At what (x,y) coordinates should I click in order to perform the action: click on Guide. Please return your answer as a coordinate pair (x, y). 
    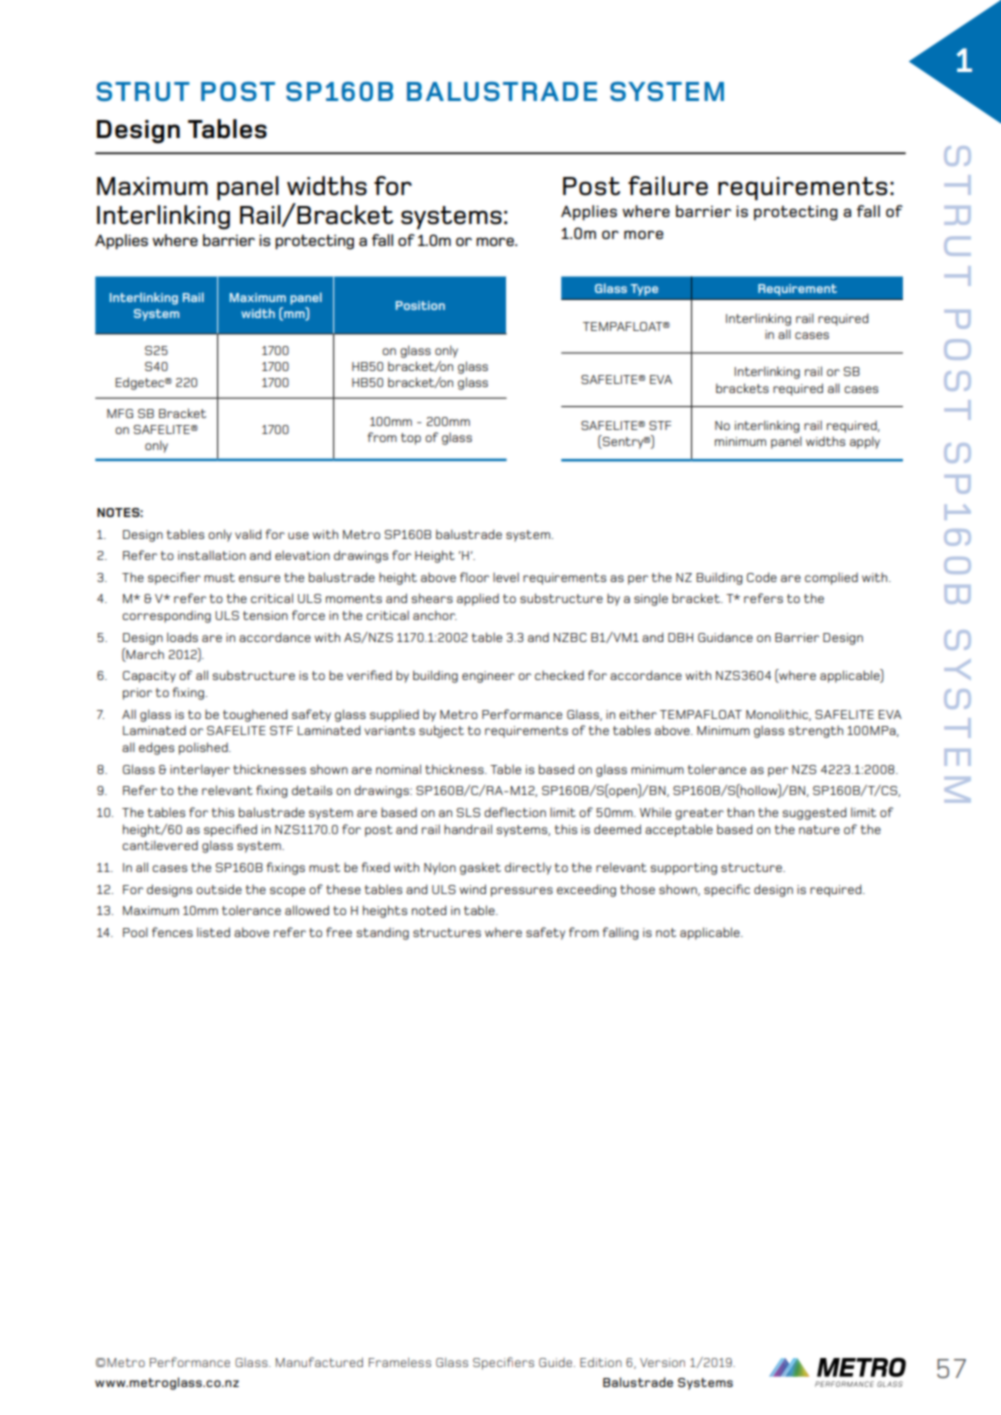
    Looking at the image, I should click on (557, 1362).
